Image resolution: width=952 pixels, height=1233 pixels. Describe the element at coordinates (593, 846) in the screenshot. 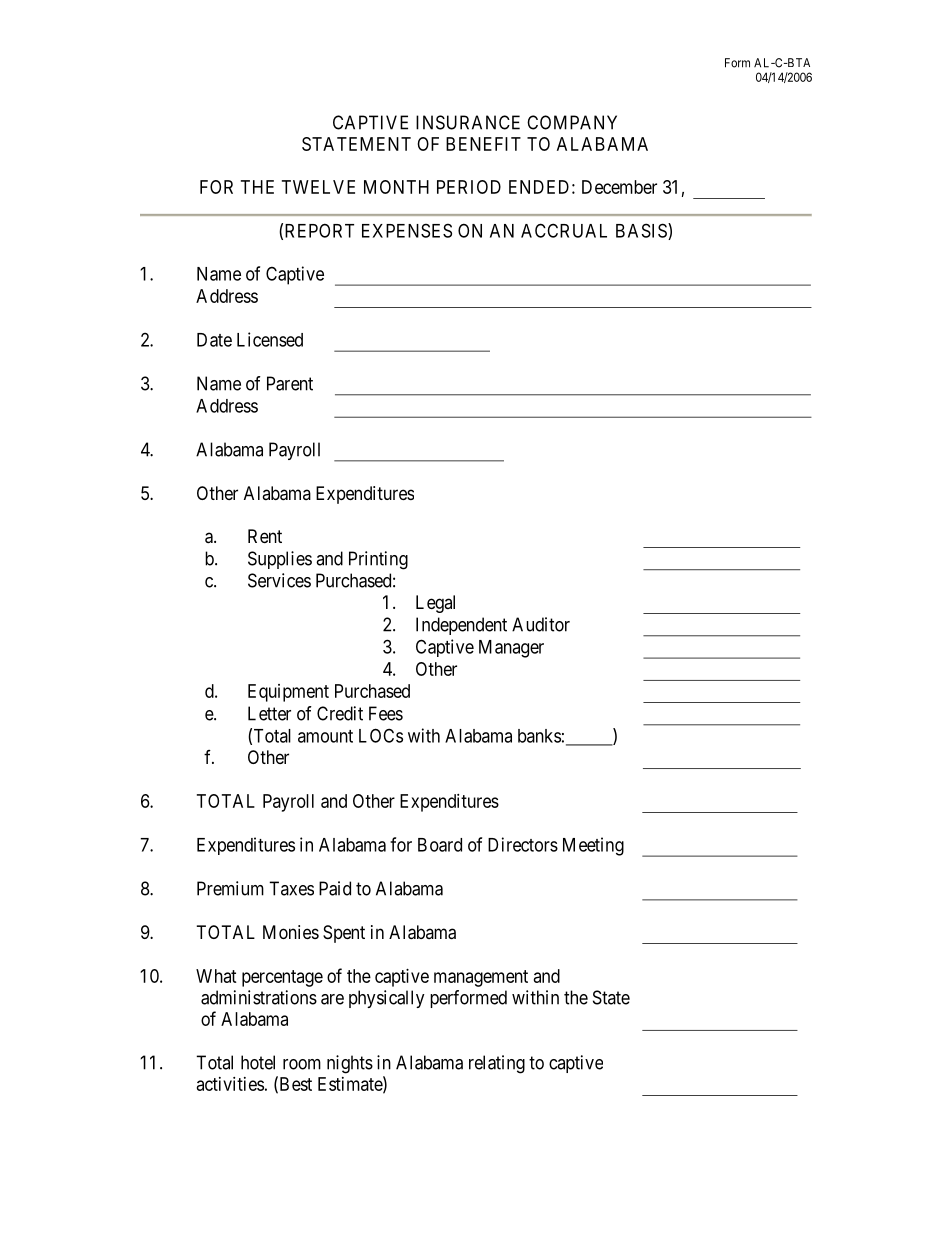

I see `Meeting` at that location.
